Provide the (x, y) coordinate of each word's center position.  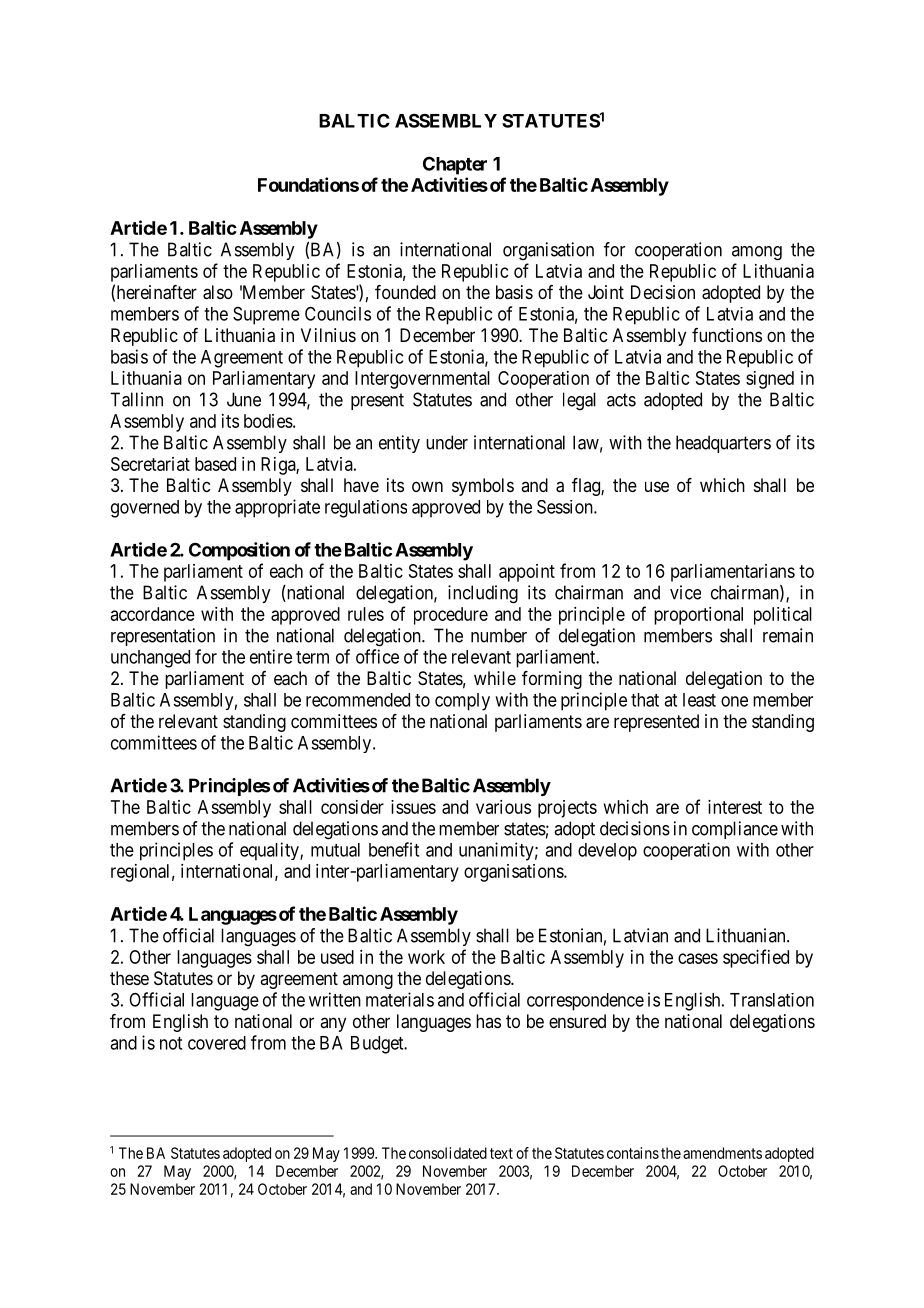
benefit (394, 849)
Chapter (455, 166)
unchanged (150, 659)
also (218, 292)
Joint (606, 292)
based (215, 464)
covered (217, 1043)
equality (270, 851)
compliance (735, 830)
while (495, 678)
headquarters (723, 444)
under (447, 442)
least (699, 700)
